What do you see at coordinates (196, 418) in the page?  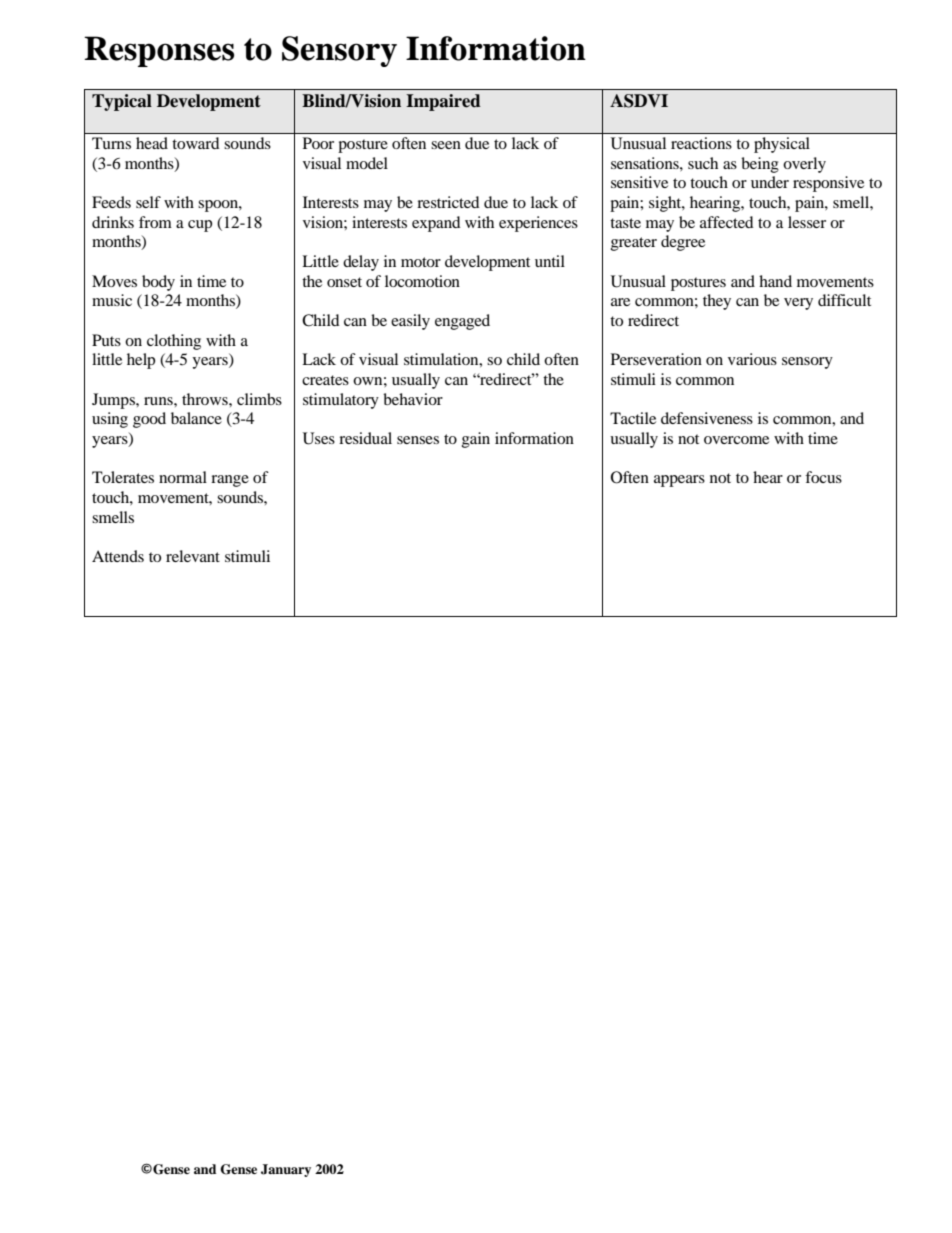 I see `balance` at bounding box center [196, 418].
